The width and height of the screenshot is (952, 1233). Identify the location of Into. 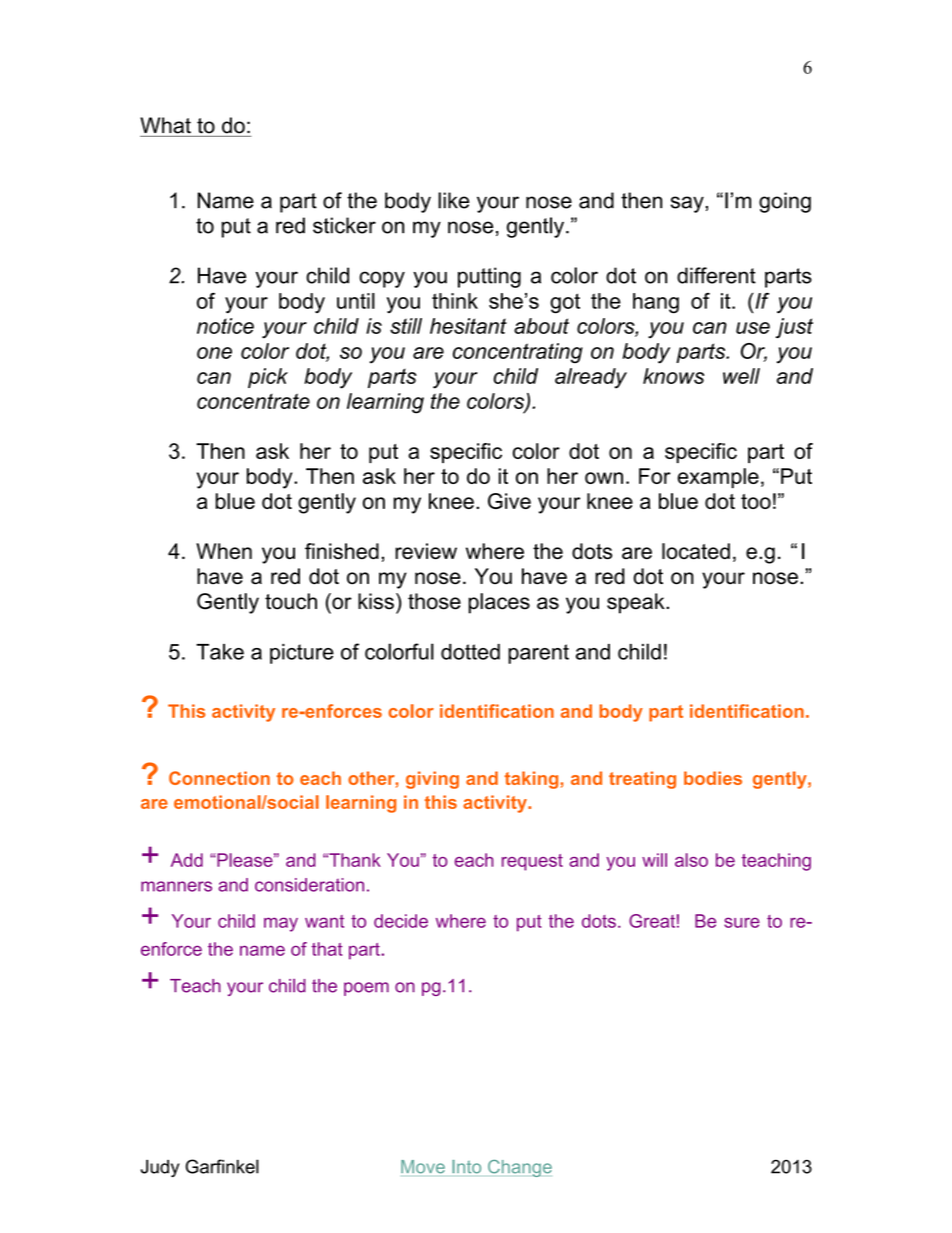
(466, 1167).
